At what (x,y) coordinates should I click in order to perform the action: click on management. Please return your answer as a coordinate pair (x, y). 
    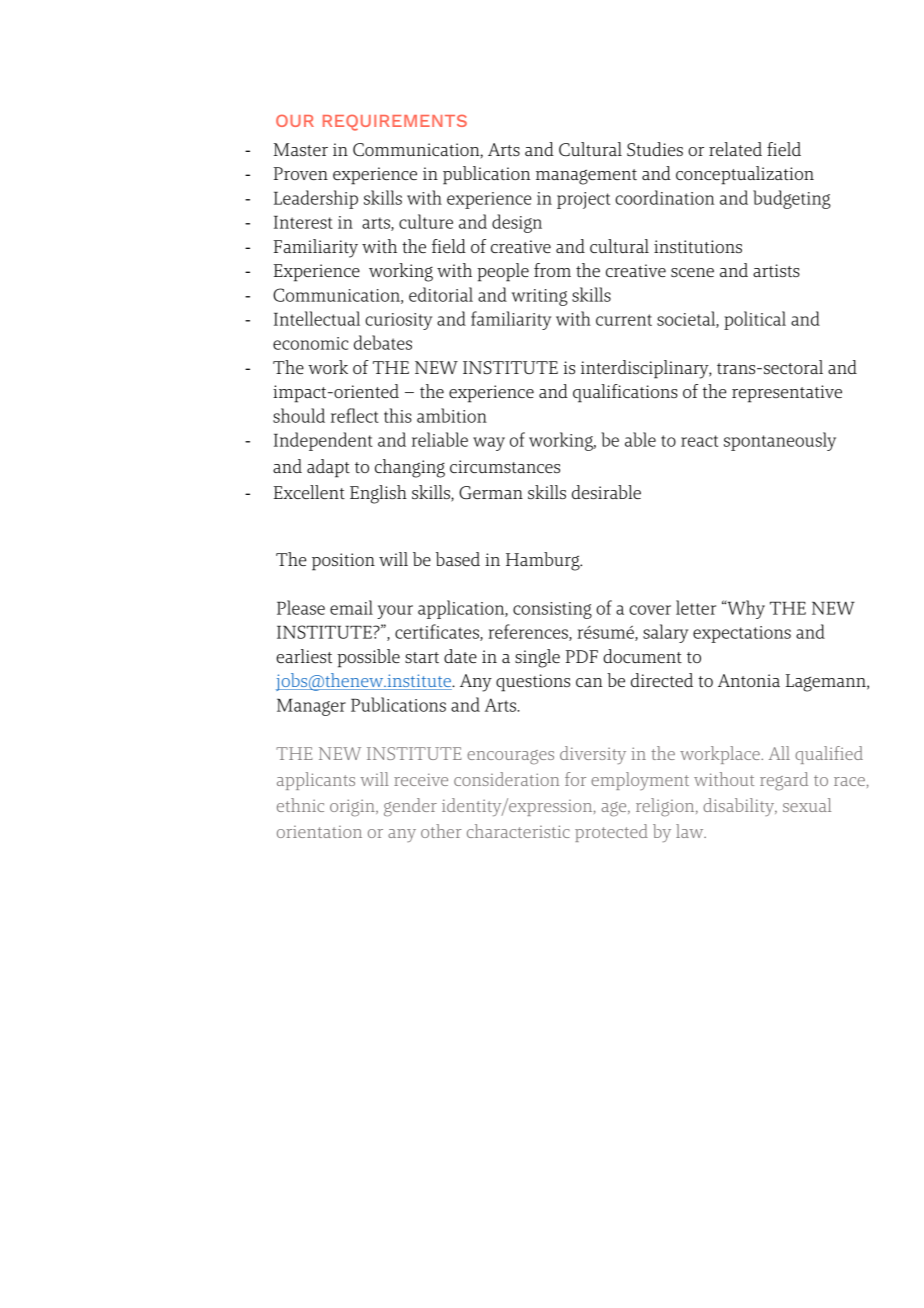
    Looking at the image, I should click on (586, 177).
